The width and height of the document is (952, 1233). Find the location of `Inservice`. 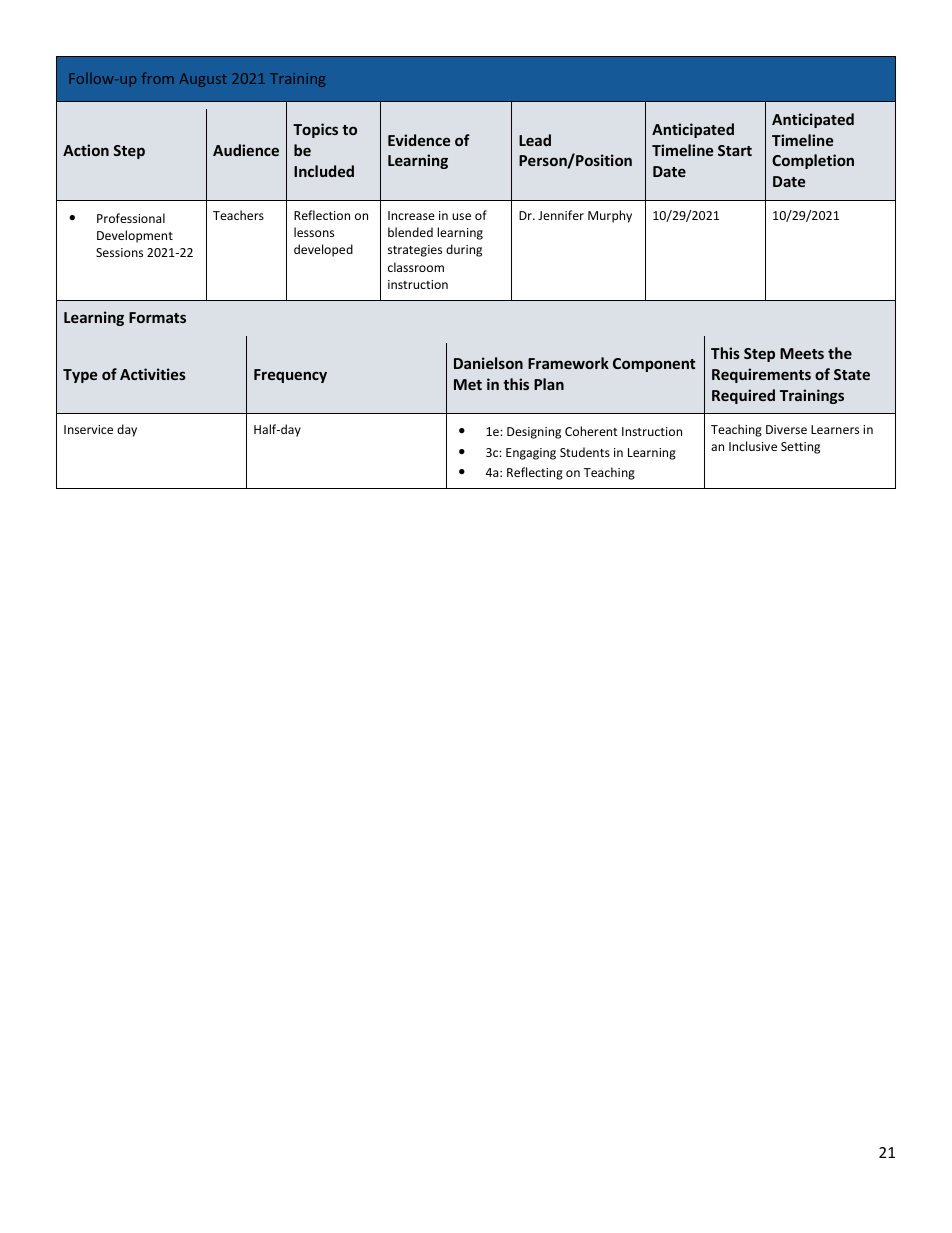

Inservice is located at coordinates (88, 429).
